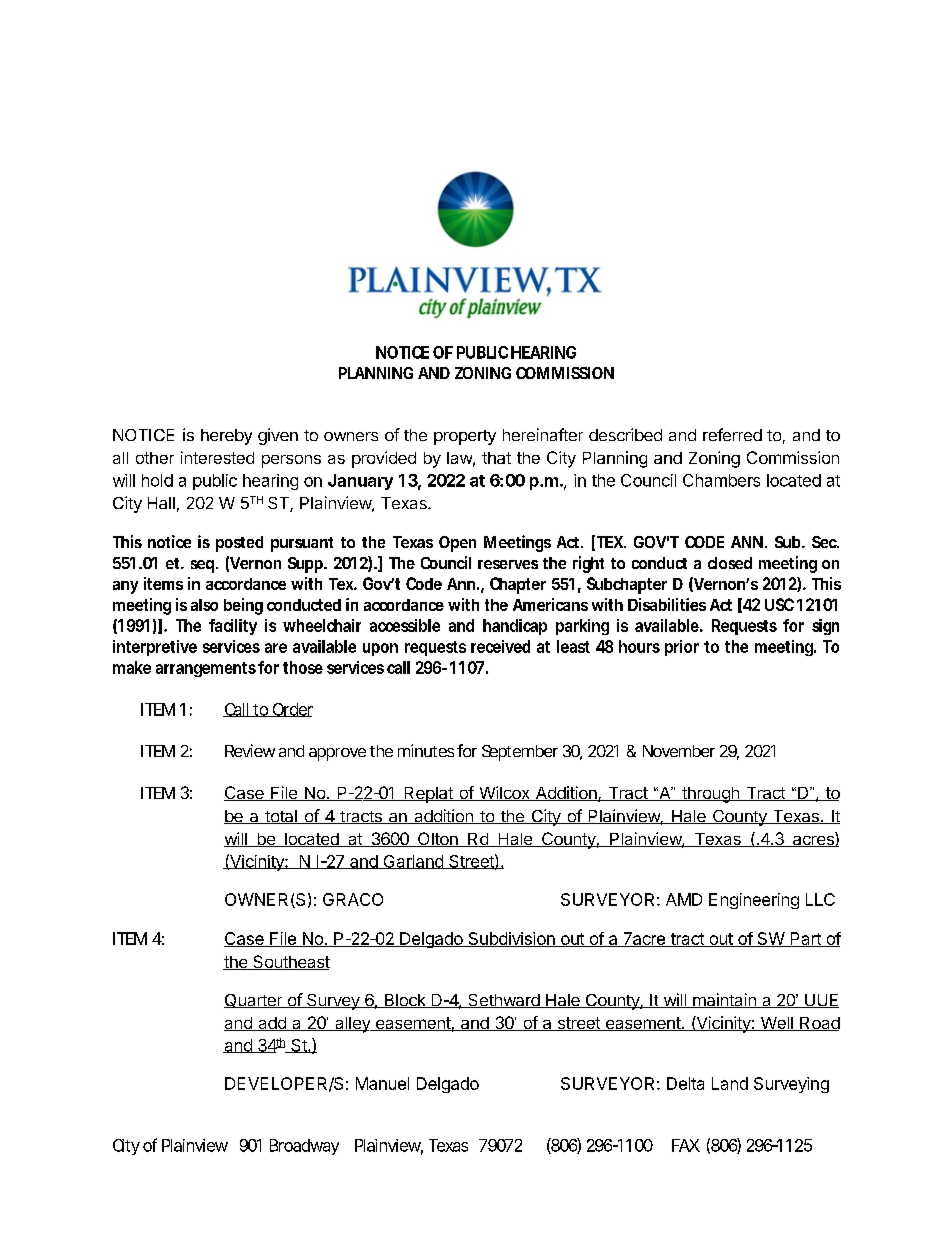  What do you see at coordinates (511, 939) in the document?
I see `Subdivision` at bounding box center [511, 939].
